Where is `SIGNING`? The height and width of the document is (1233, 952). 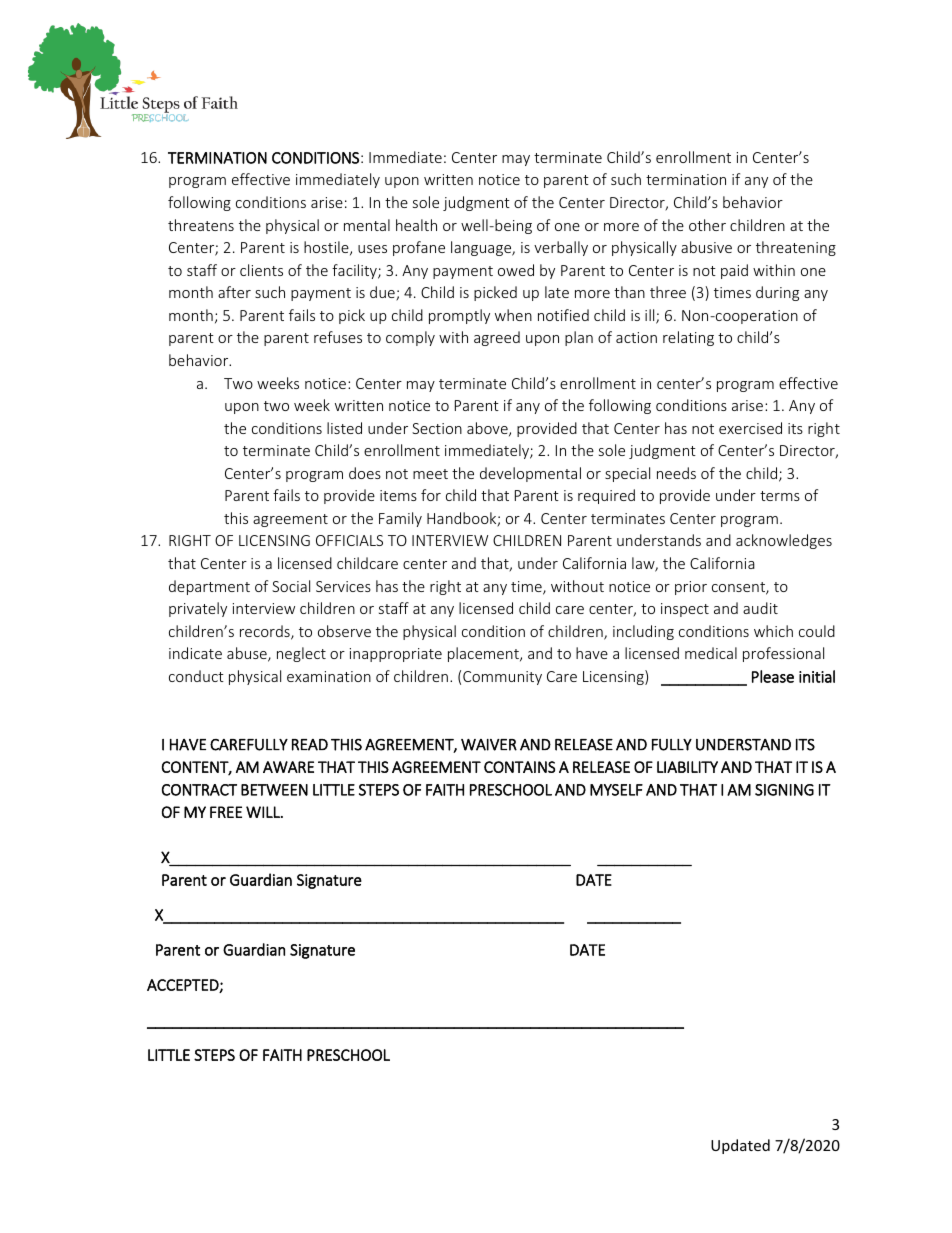 SIGNING is located at coordinates (784, 790).
